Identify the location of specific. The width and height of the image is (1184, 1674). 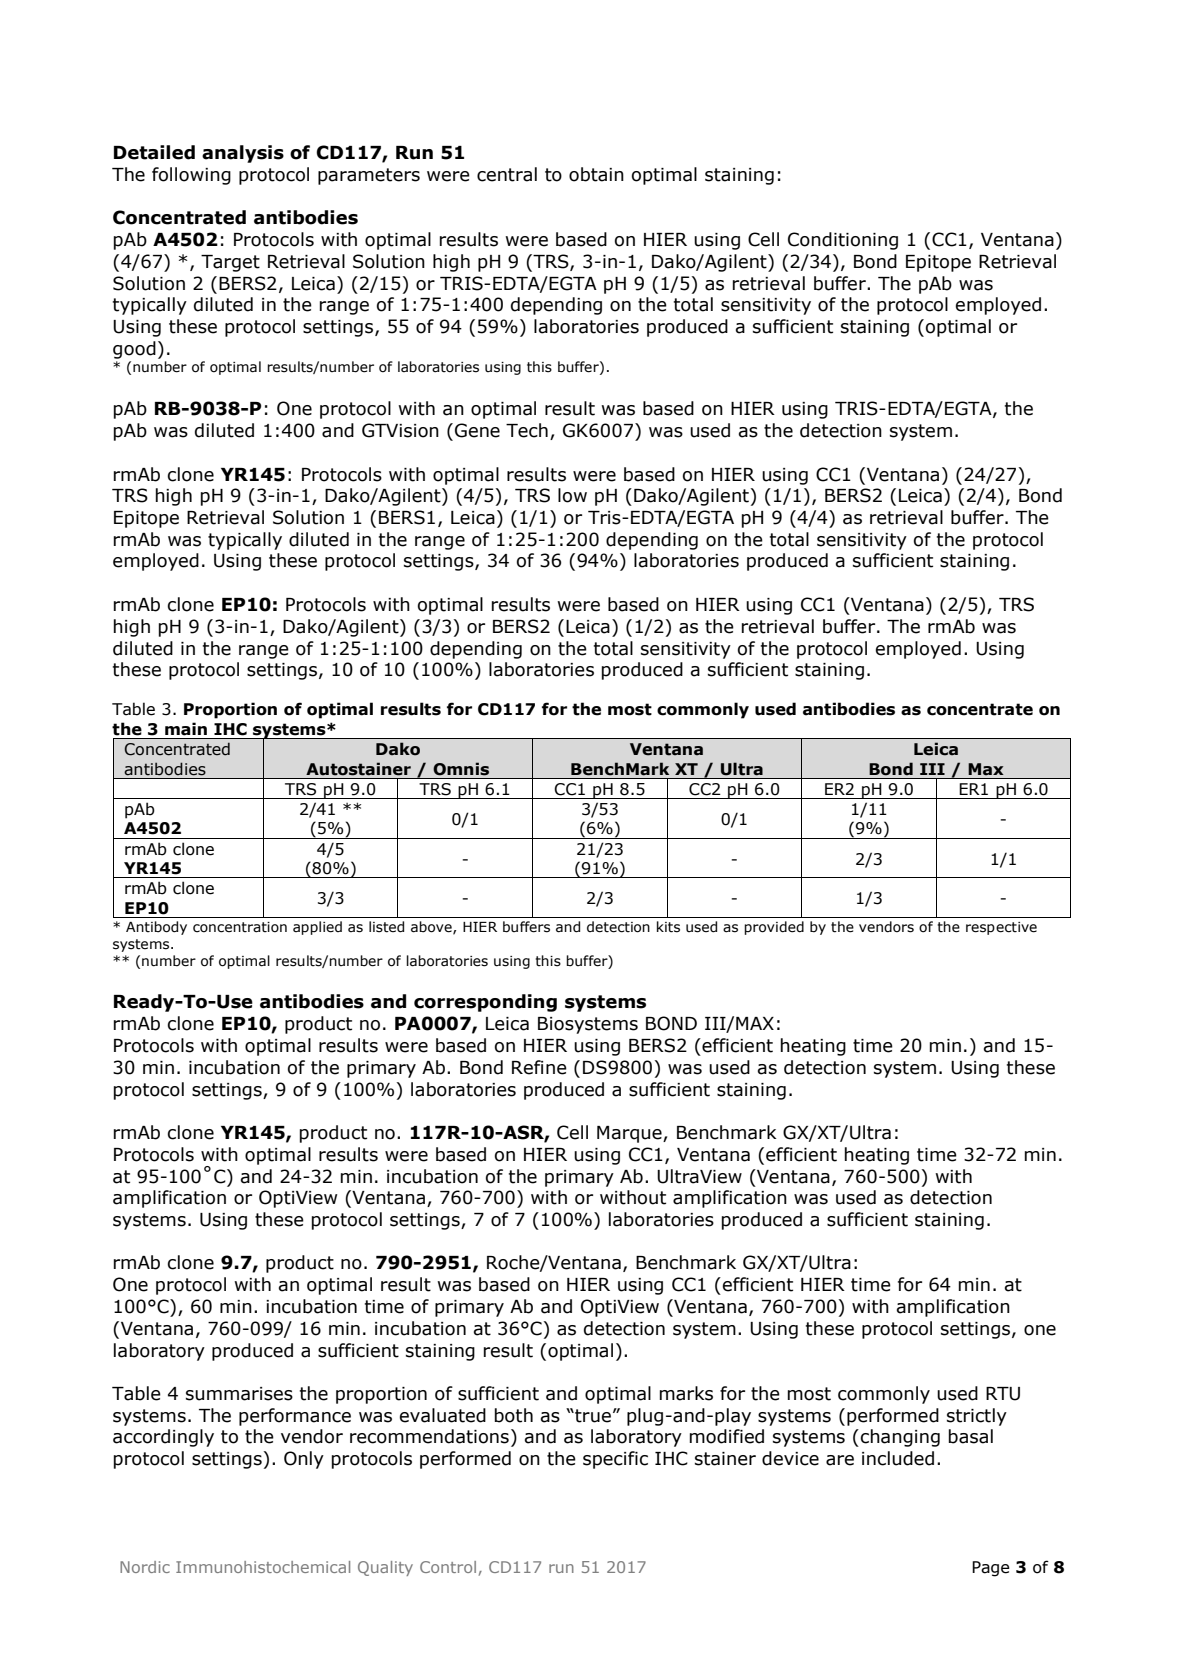
(615, 1460).
